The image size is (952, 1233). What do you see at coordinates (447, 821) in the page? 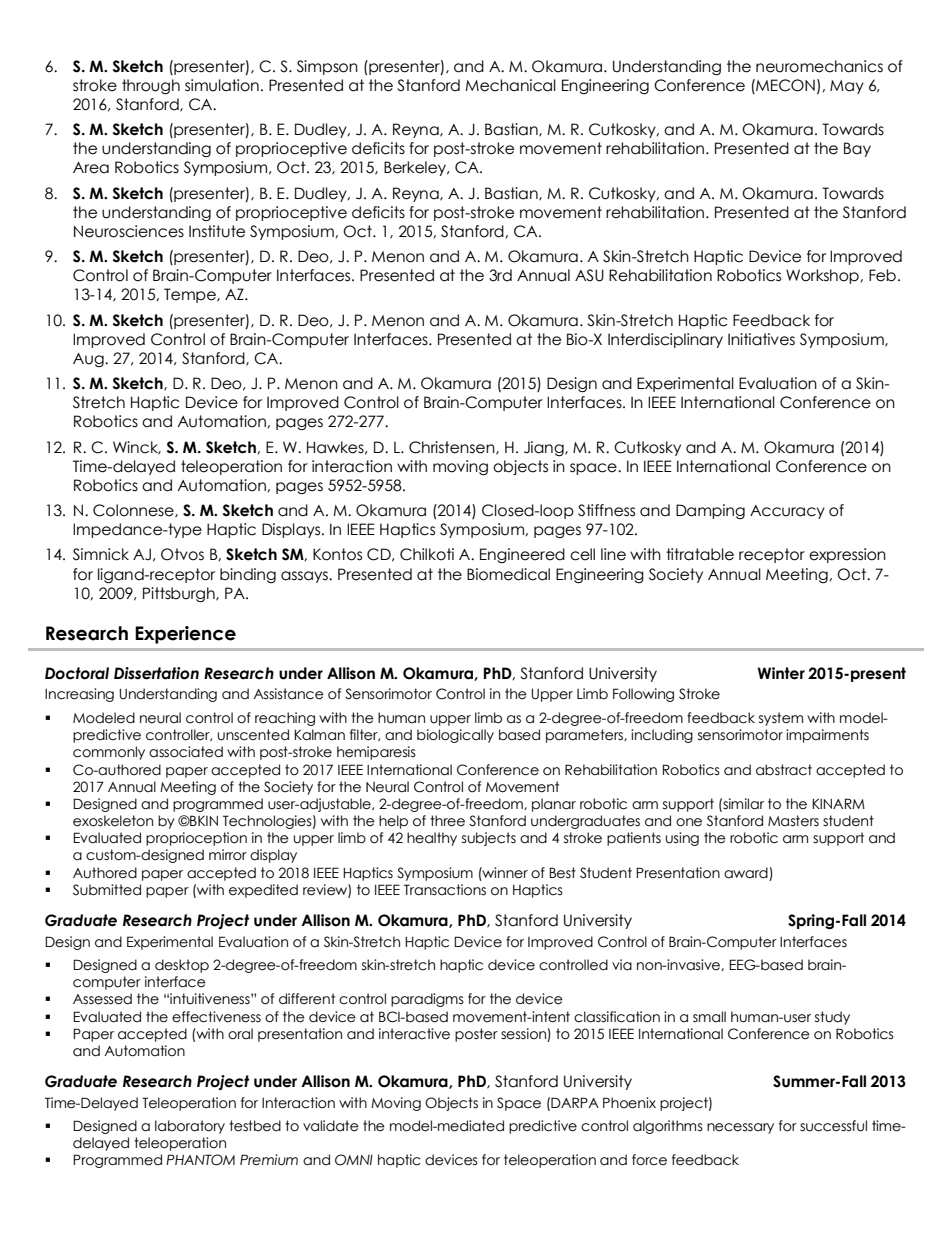
I see `three` at bounding box center [447, 821].
